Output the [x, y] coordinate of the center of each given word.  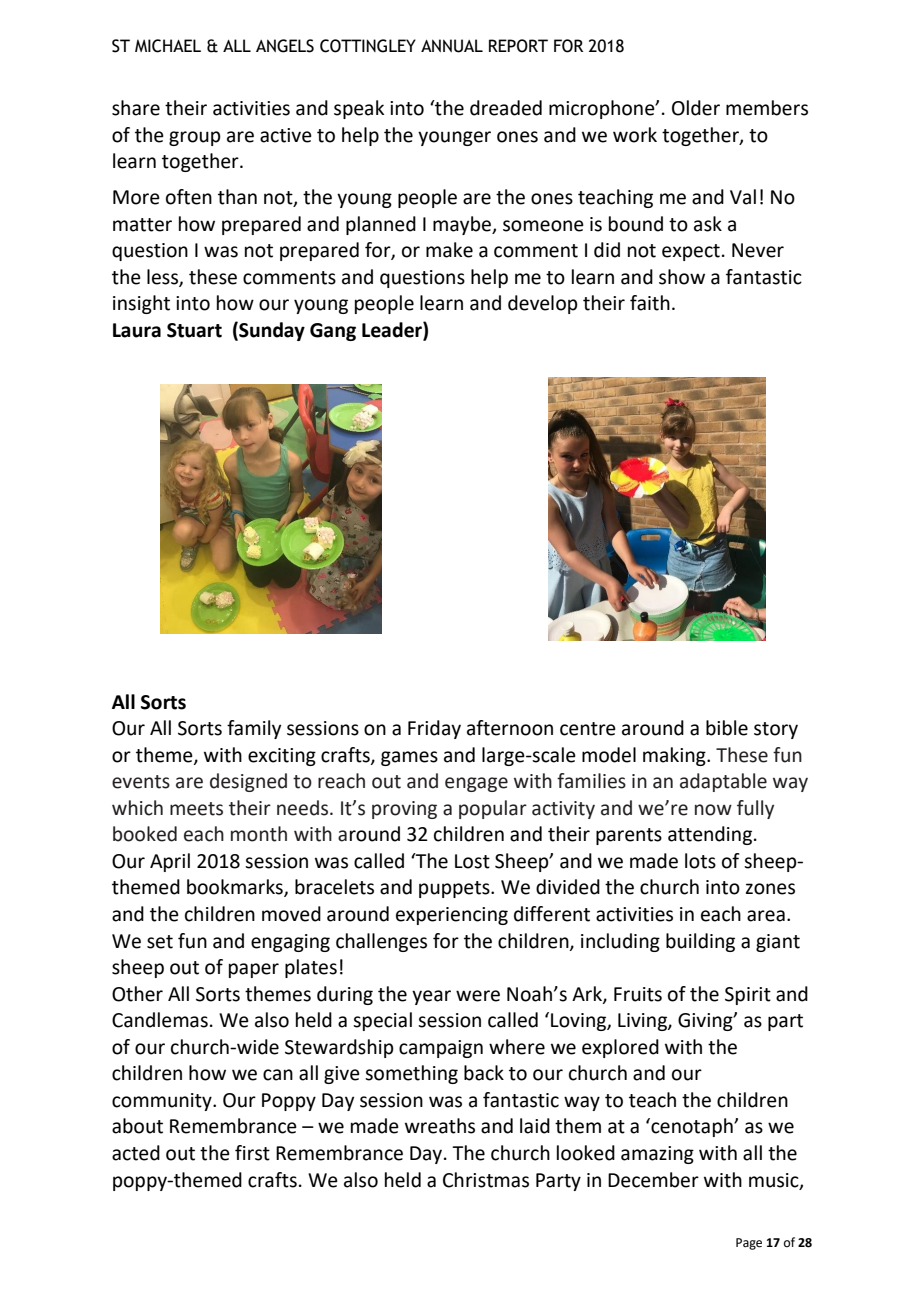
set [160, 942]
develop [543, 304]
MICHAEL [168, 46]
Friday [434, 729]
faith [650, 303]
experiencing [452, 916]
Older [696, 108]
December [653, 1180]
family [254, 729]
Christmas [486, 1180]
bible [727, 728]
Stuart [194, 330]
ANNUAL [452, 46]
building [700, 942]
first [252, 1153]
